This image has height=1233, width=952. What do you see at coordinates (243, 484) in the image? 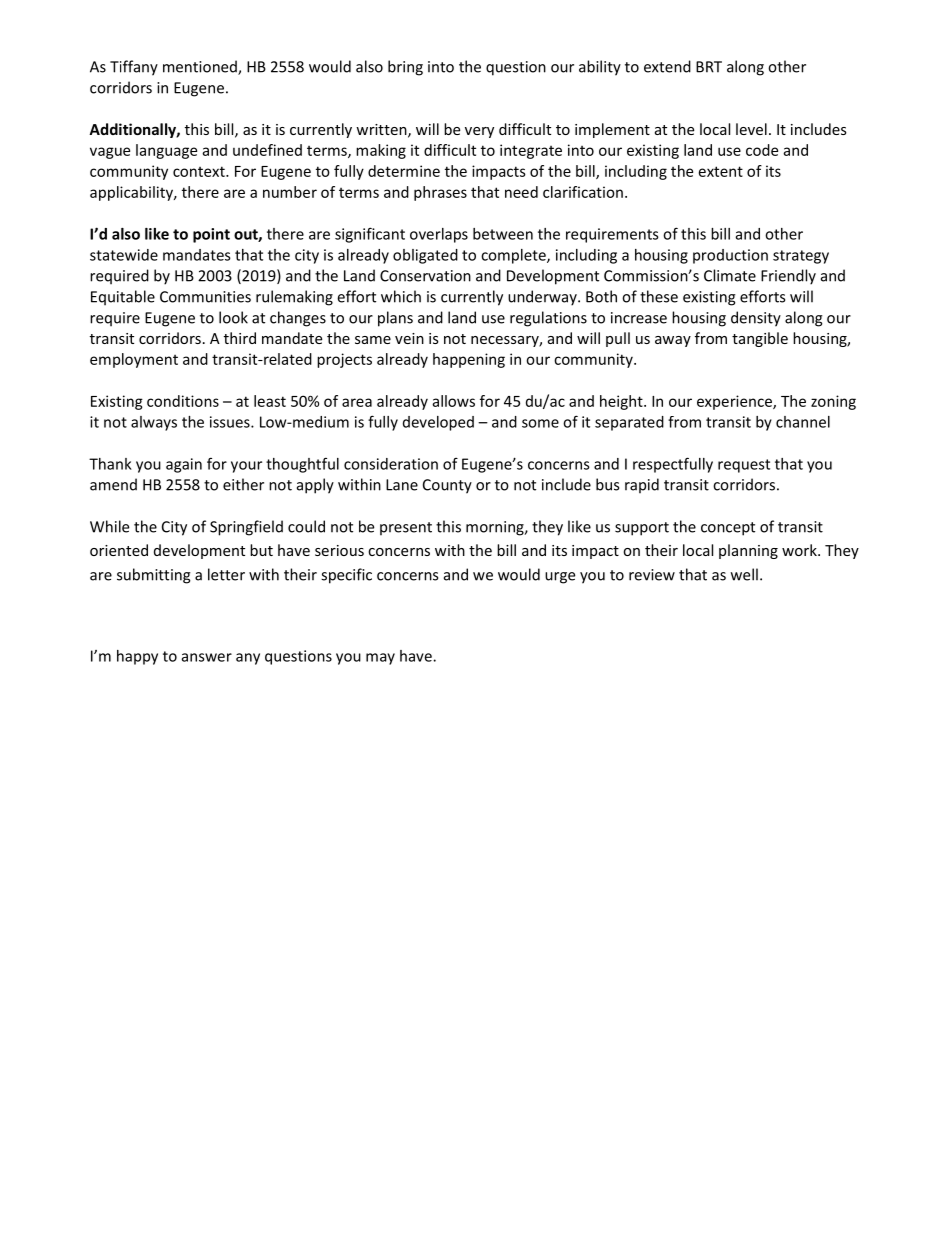
I see `either` at bounding box center [243, 484].
